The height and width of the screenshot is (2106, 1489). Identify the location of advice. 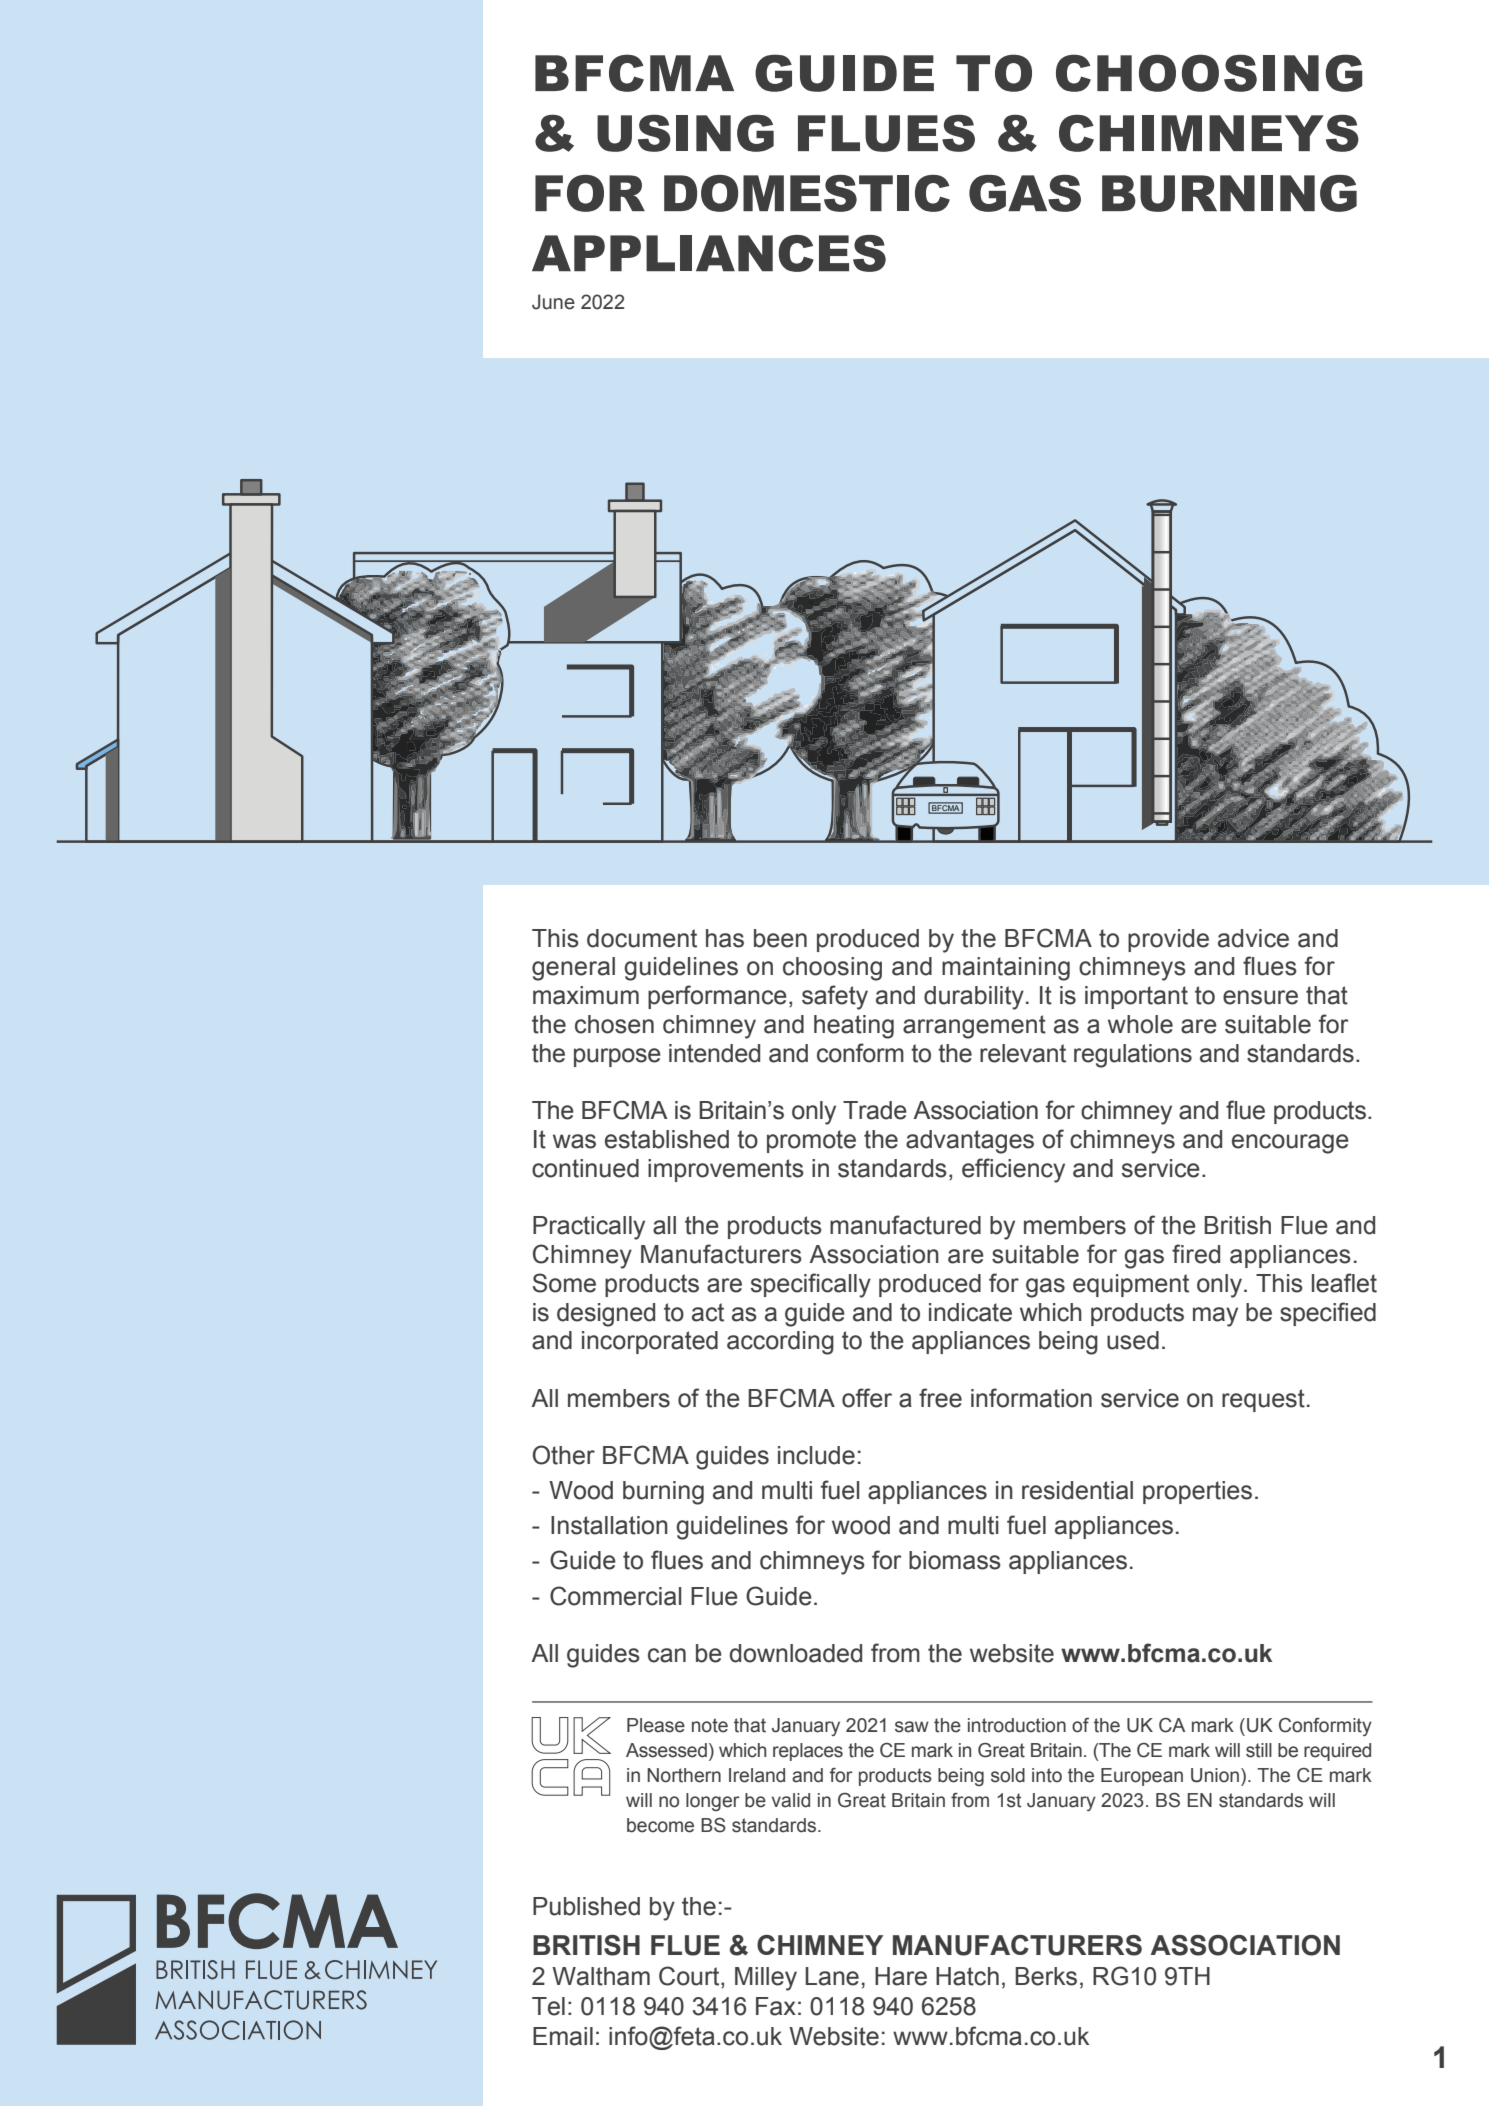
(1253, 938).
